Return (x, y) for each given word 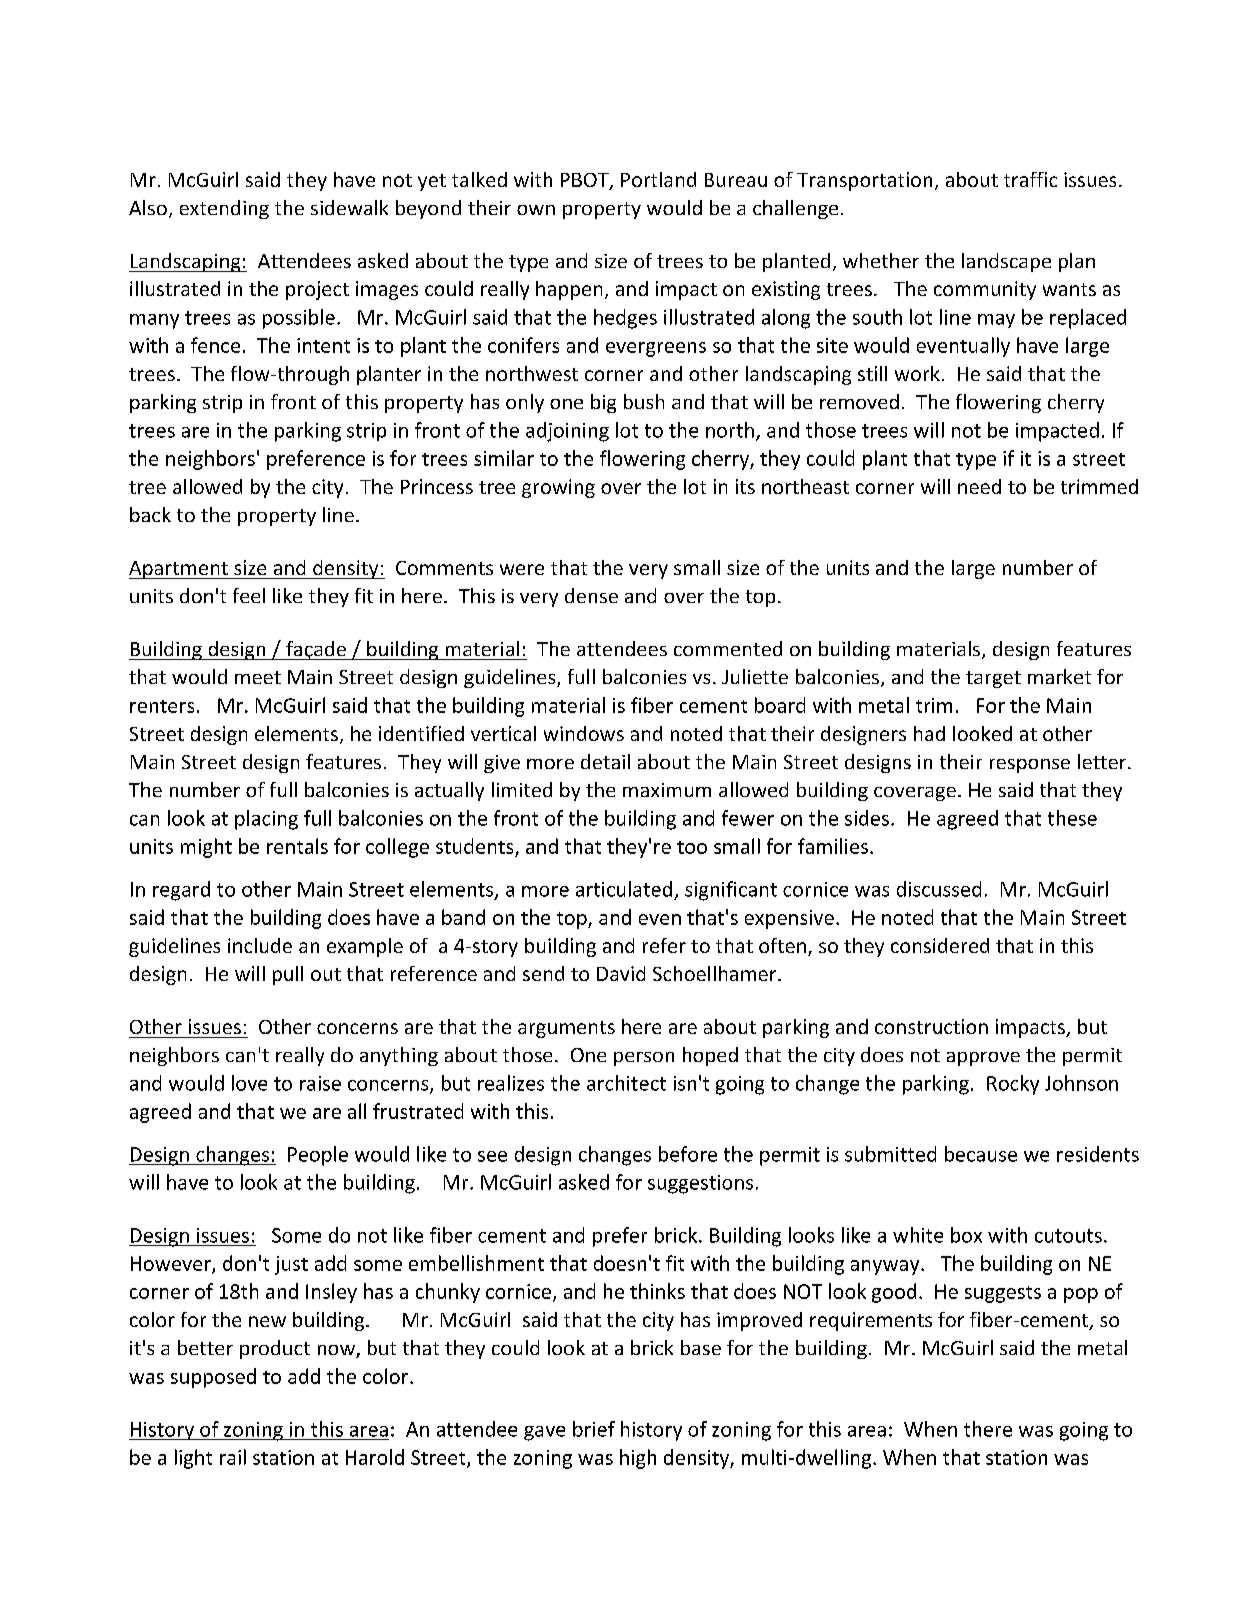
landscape (1006, 262)
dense (591, 595)
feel (249, 595)
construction (931, 1026)
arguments (566, 1029)
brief (594, 1429)
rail (233, 1457)
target (993, 679)
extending (224, 209)
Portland (658, 179)
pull (288, 975)
